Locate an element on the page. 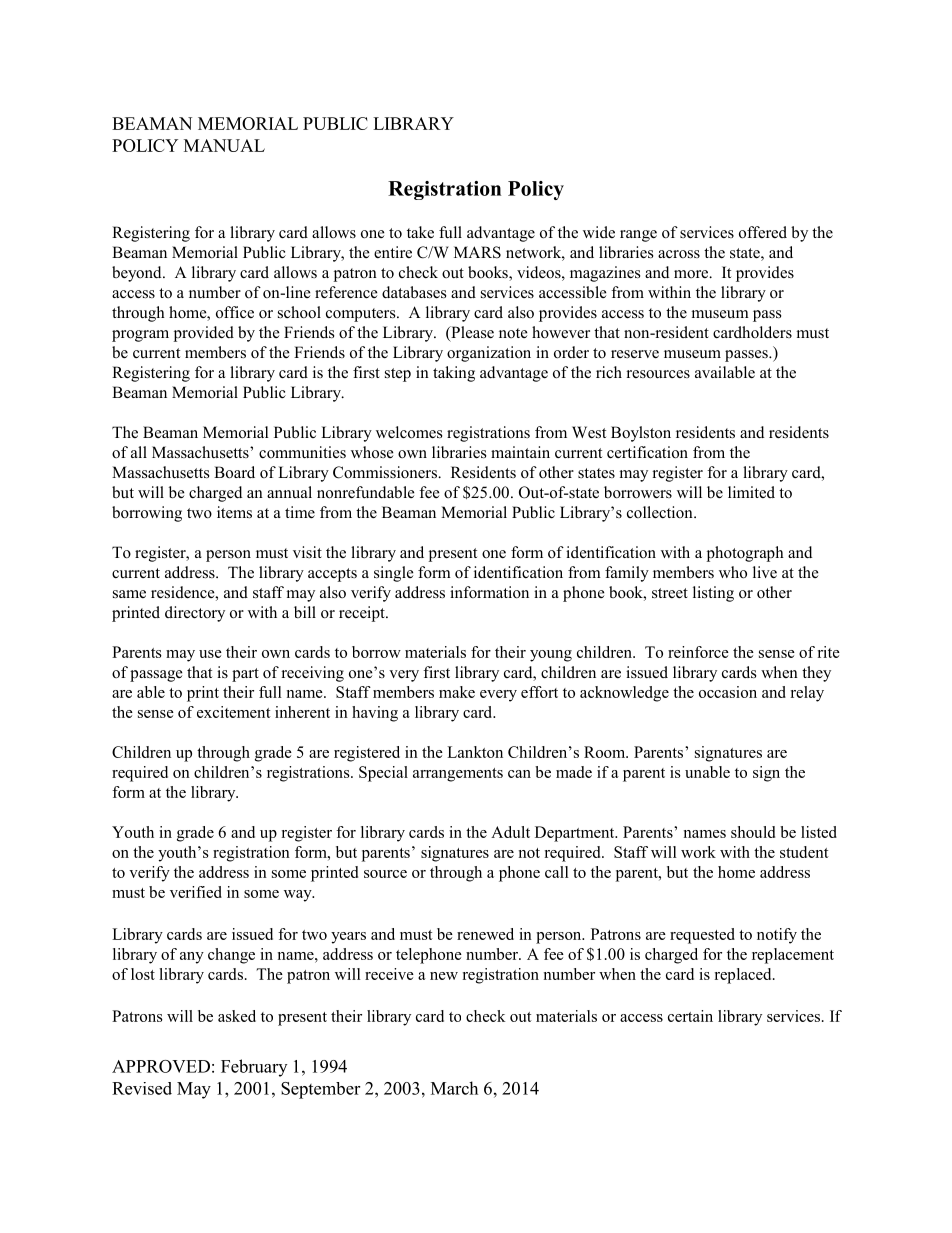 Image resolution: width=952 pixels, height=1233 pixels. February is located at coordinates (254, 1068).
